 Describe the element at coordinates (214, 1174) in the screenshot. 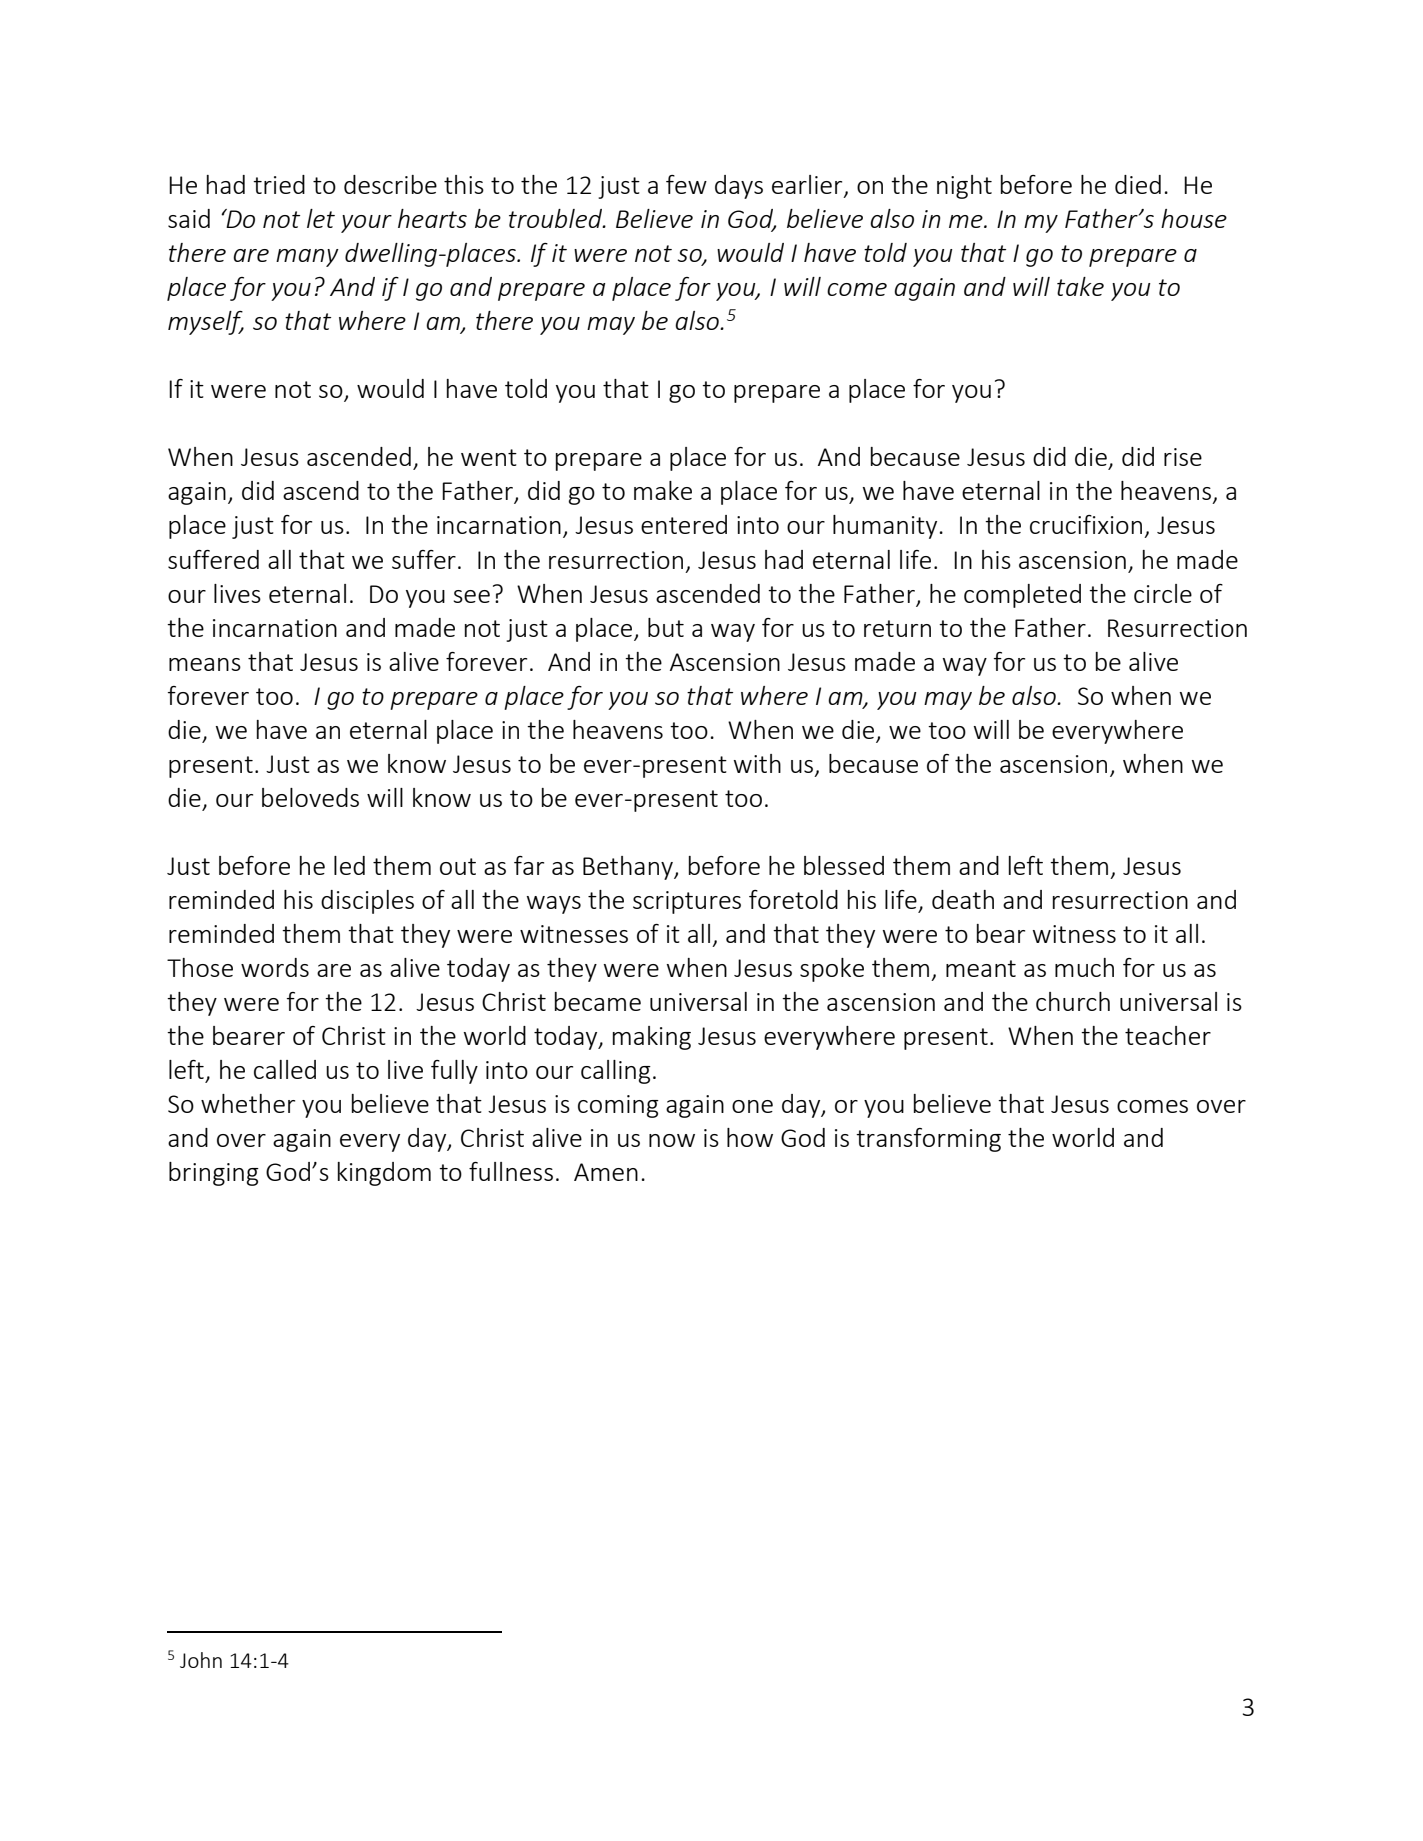

I see `bringing` at that location.
